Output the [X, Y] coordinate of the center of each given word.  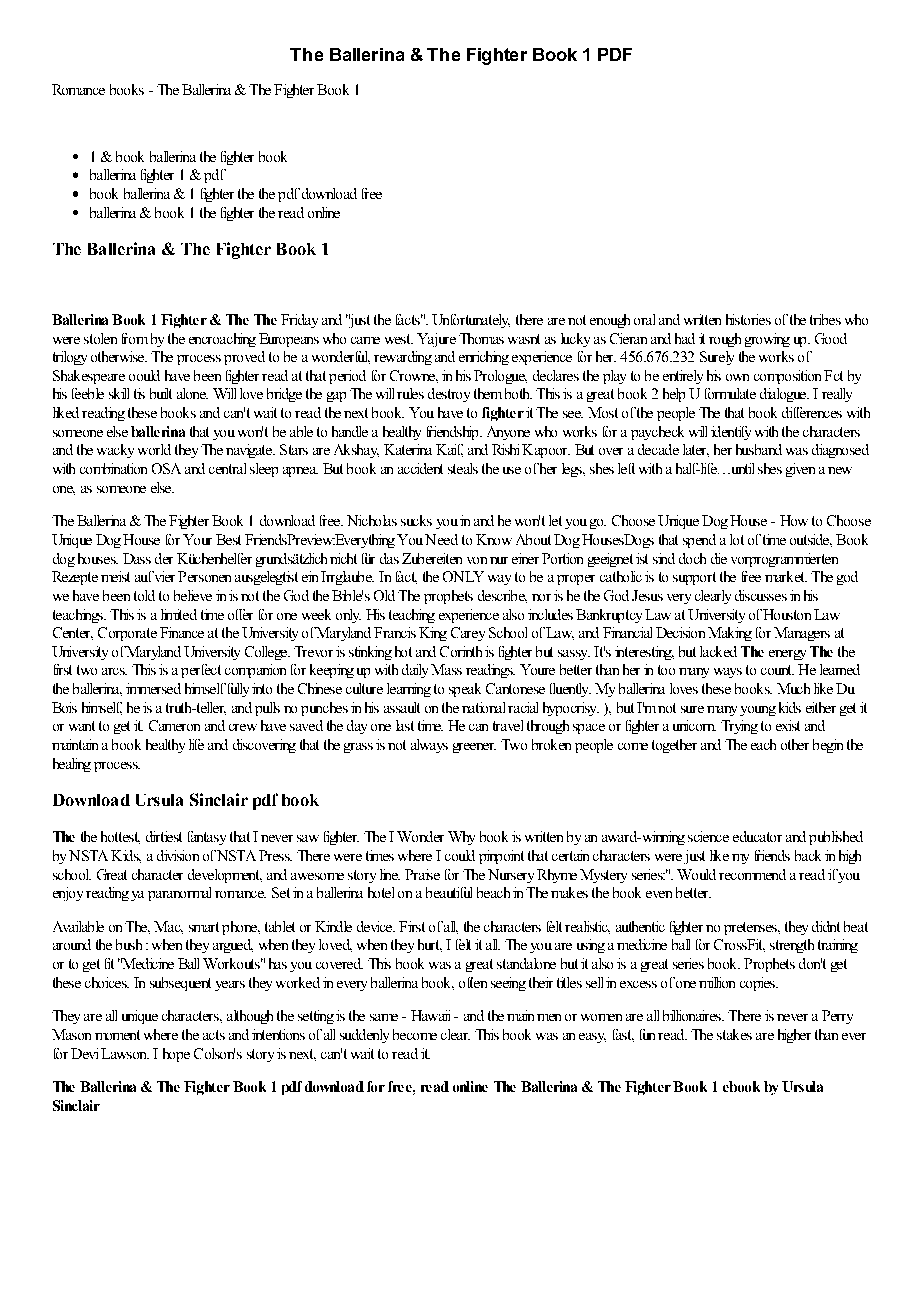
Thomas [481, 338]
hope [176, 1055]
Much [793, 688]
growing [767, 340]
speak [465, 690]
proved [244, 358]
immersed [153, 688]
